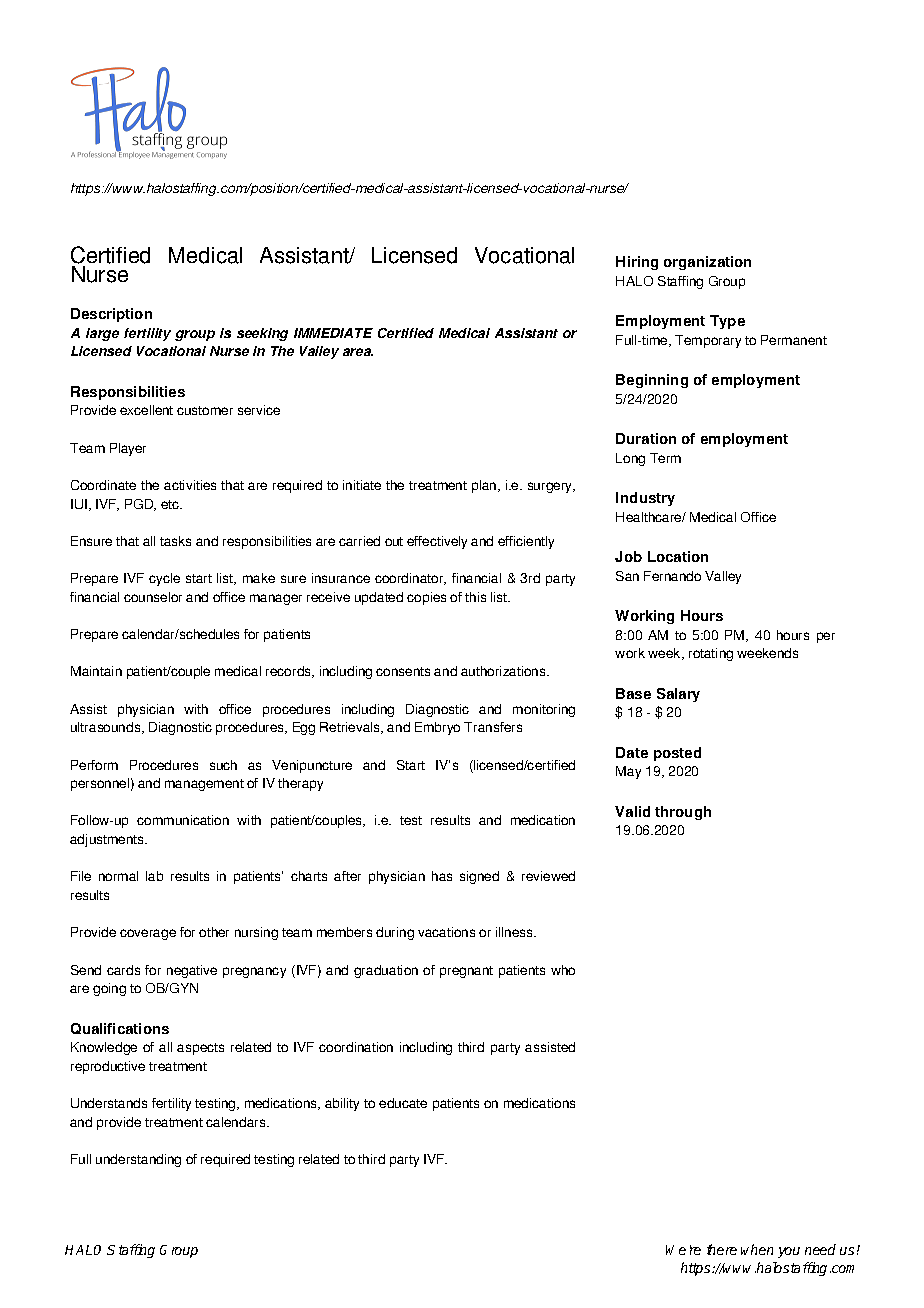 This document has width=924, height=1308. I want to click on vacations, so click(446, 932).
